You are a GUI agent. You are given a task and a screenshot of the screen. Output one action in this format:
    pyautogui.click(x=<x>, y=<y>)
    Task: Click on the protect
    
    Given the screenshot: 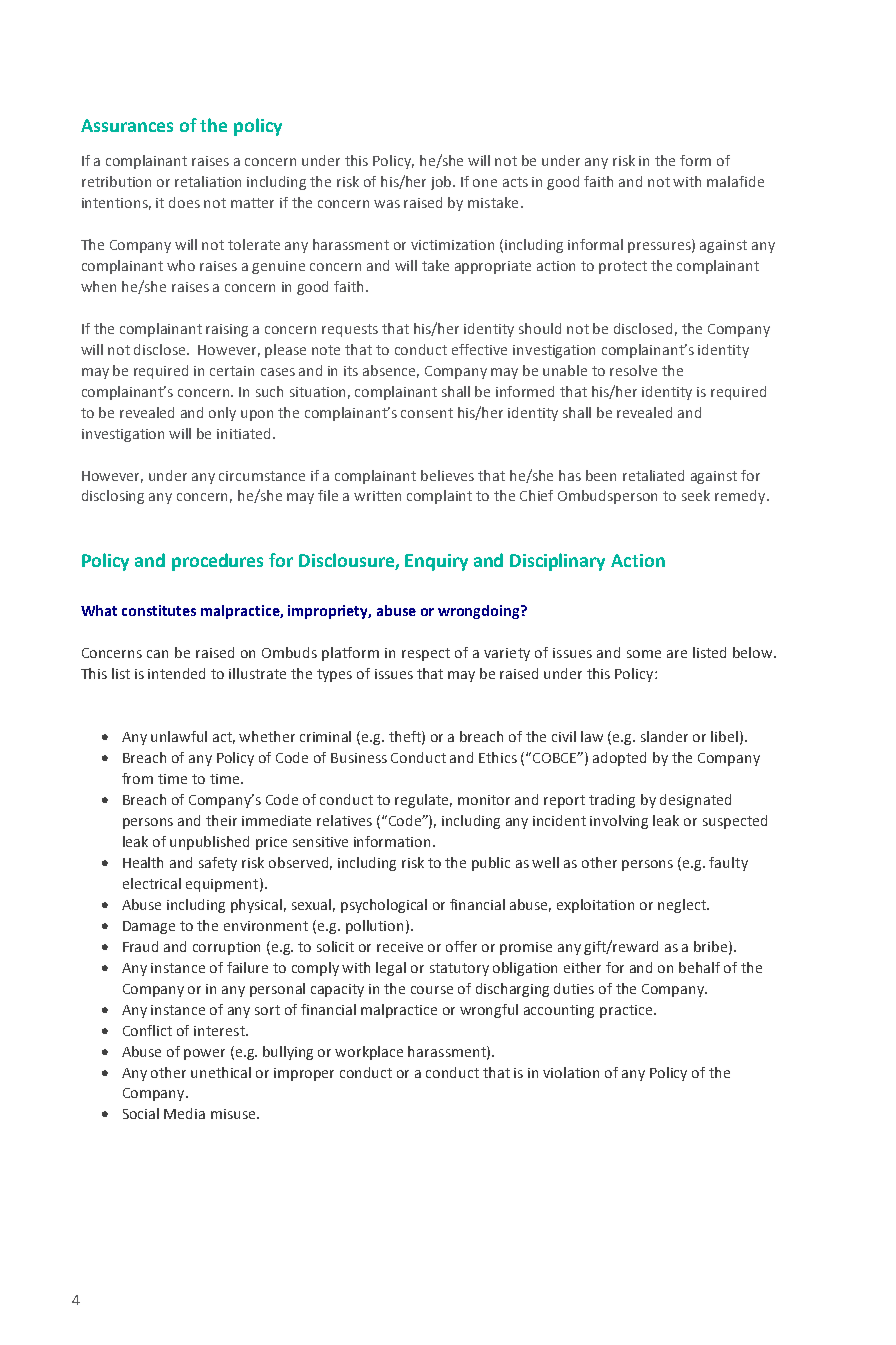 What is the action you would take?
    pyautogui.click(x=623, y=267)
